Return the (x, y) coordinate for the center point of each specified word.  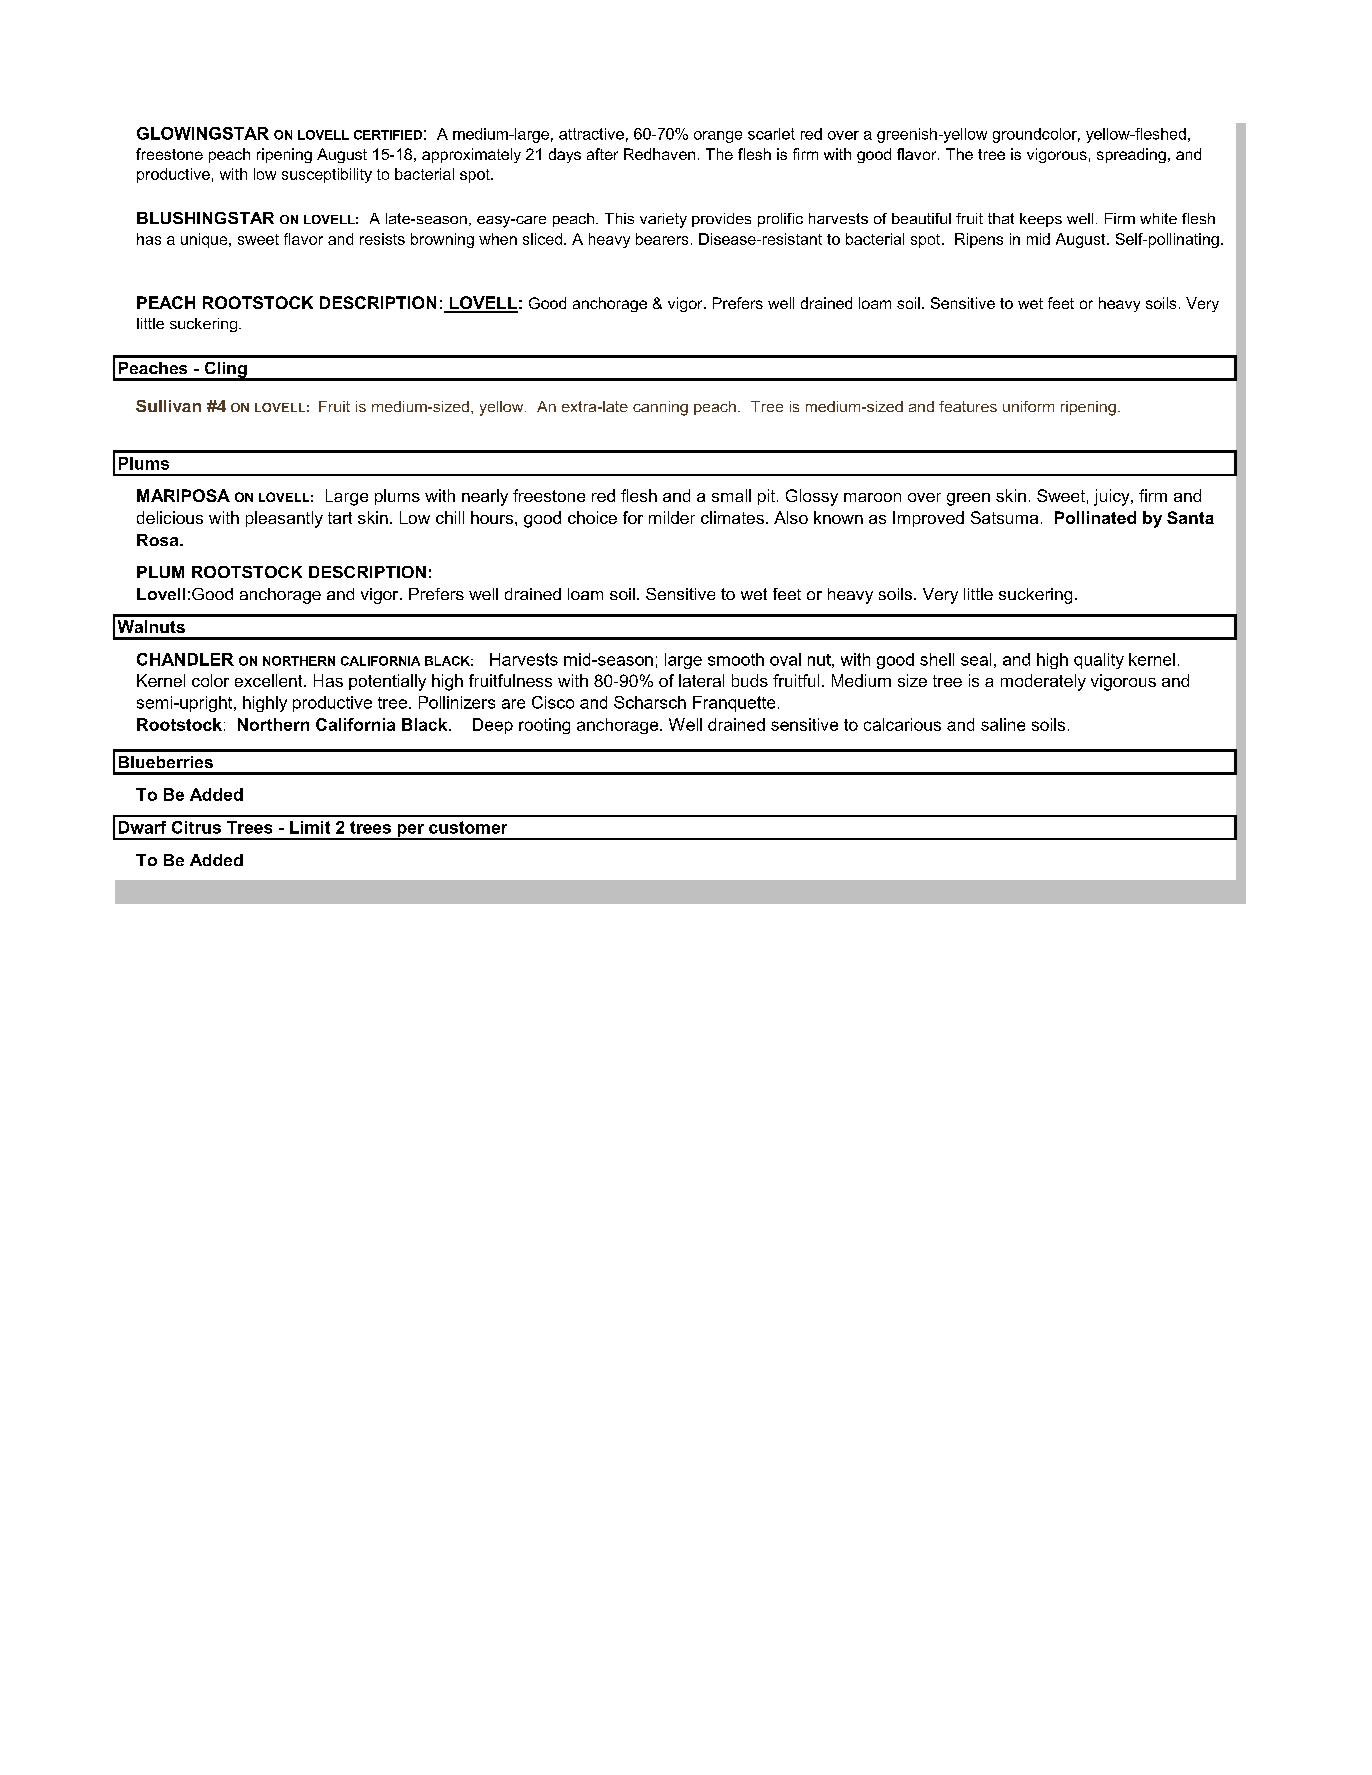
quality (1099, 661)
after (602, 154)
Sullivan (168, 406)
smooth (736, 659)
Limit (310, 827)
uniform (1028, 406)
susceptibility (327, 175)
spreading (1131, 155)
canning (660, 408)
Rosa (159, 540)
